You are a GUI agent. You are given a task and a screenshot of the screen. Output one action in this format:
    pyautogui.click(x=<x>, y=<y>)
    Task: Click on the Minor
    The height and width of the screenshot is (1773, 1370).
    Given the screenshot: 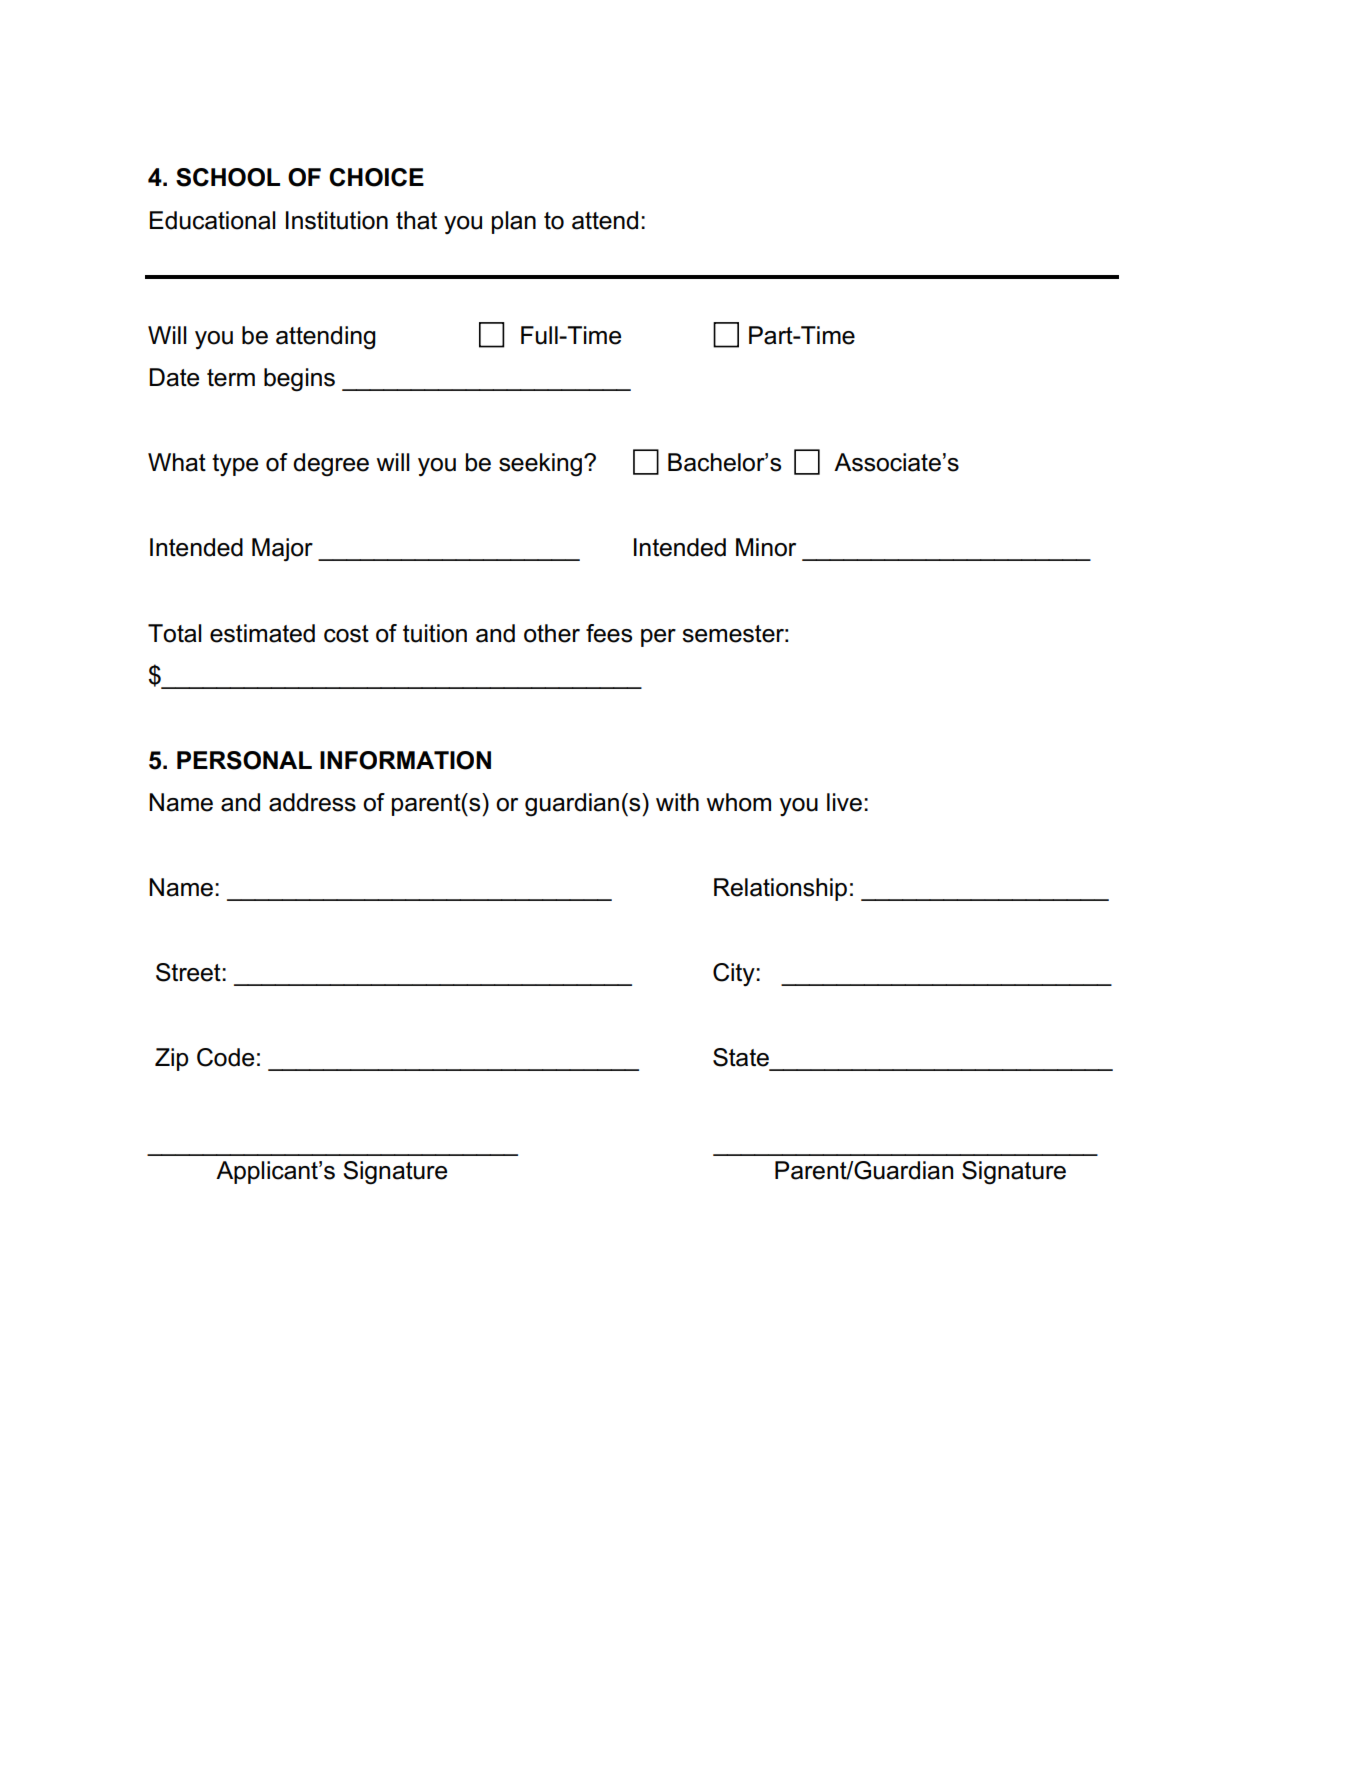 What is the action you would take?
    pyautogui.click(x=766, y=547)
